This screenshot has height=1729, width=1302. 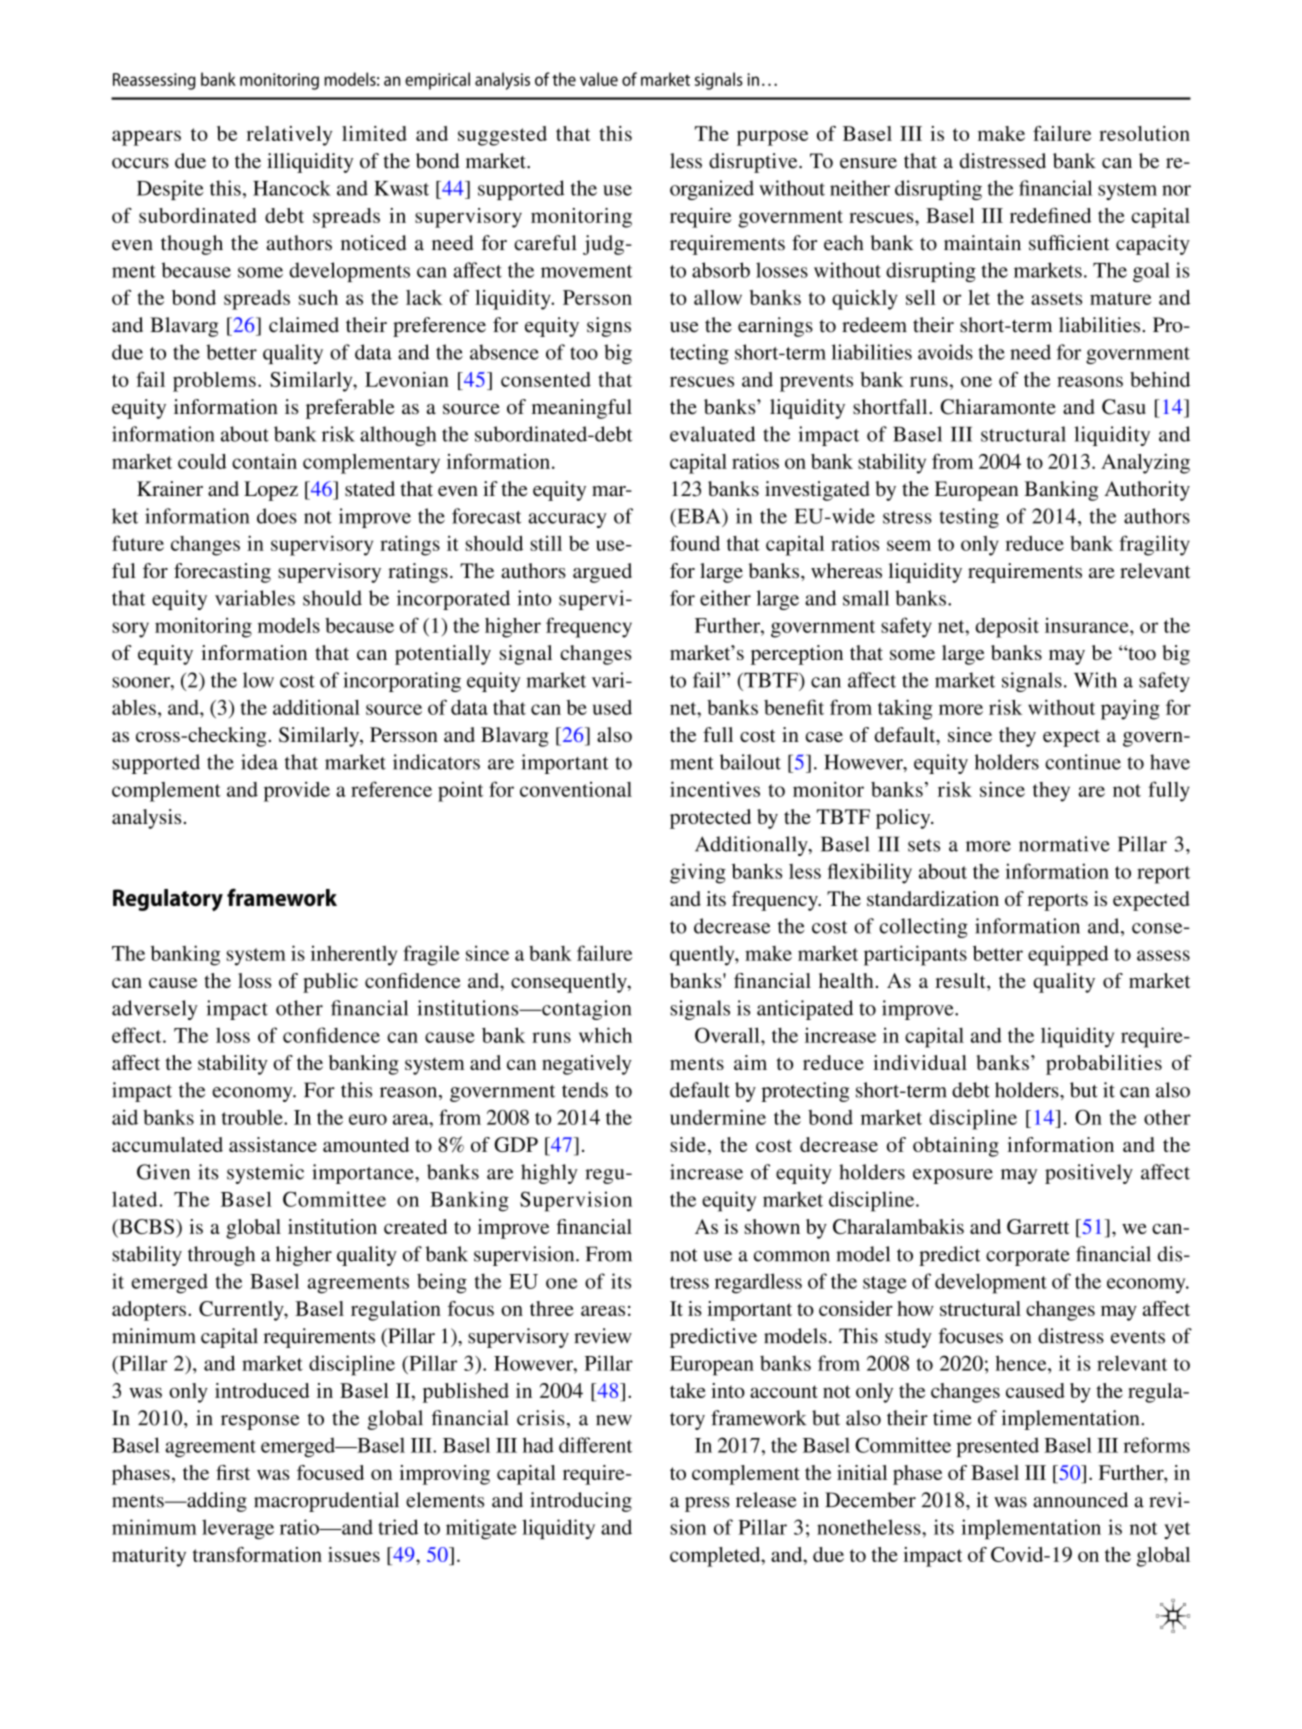 I want to click on leverage, so click(x=238, y=1529).
